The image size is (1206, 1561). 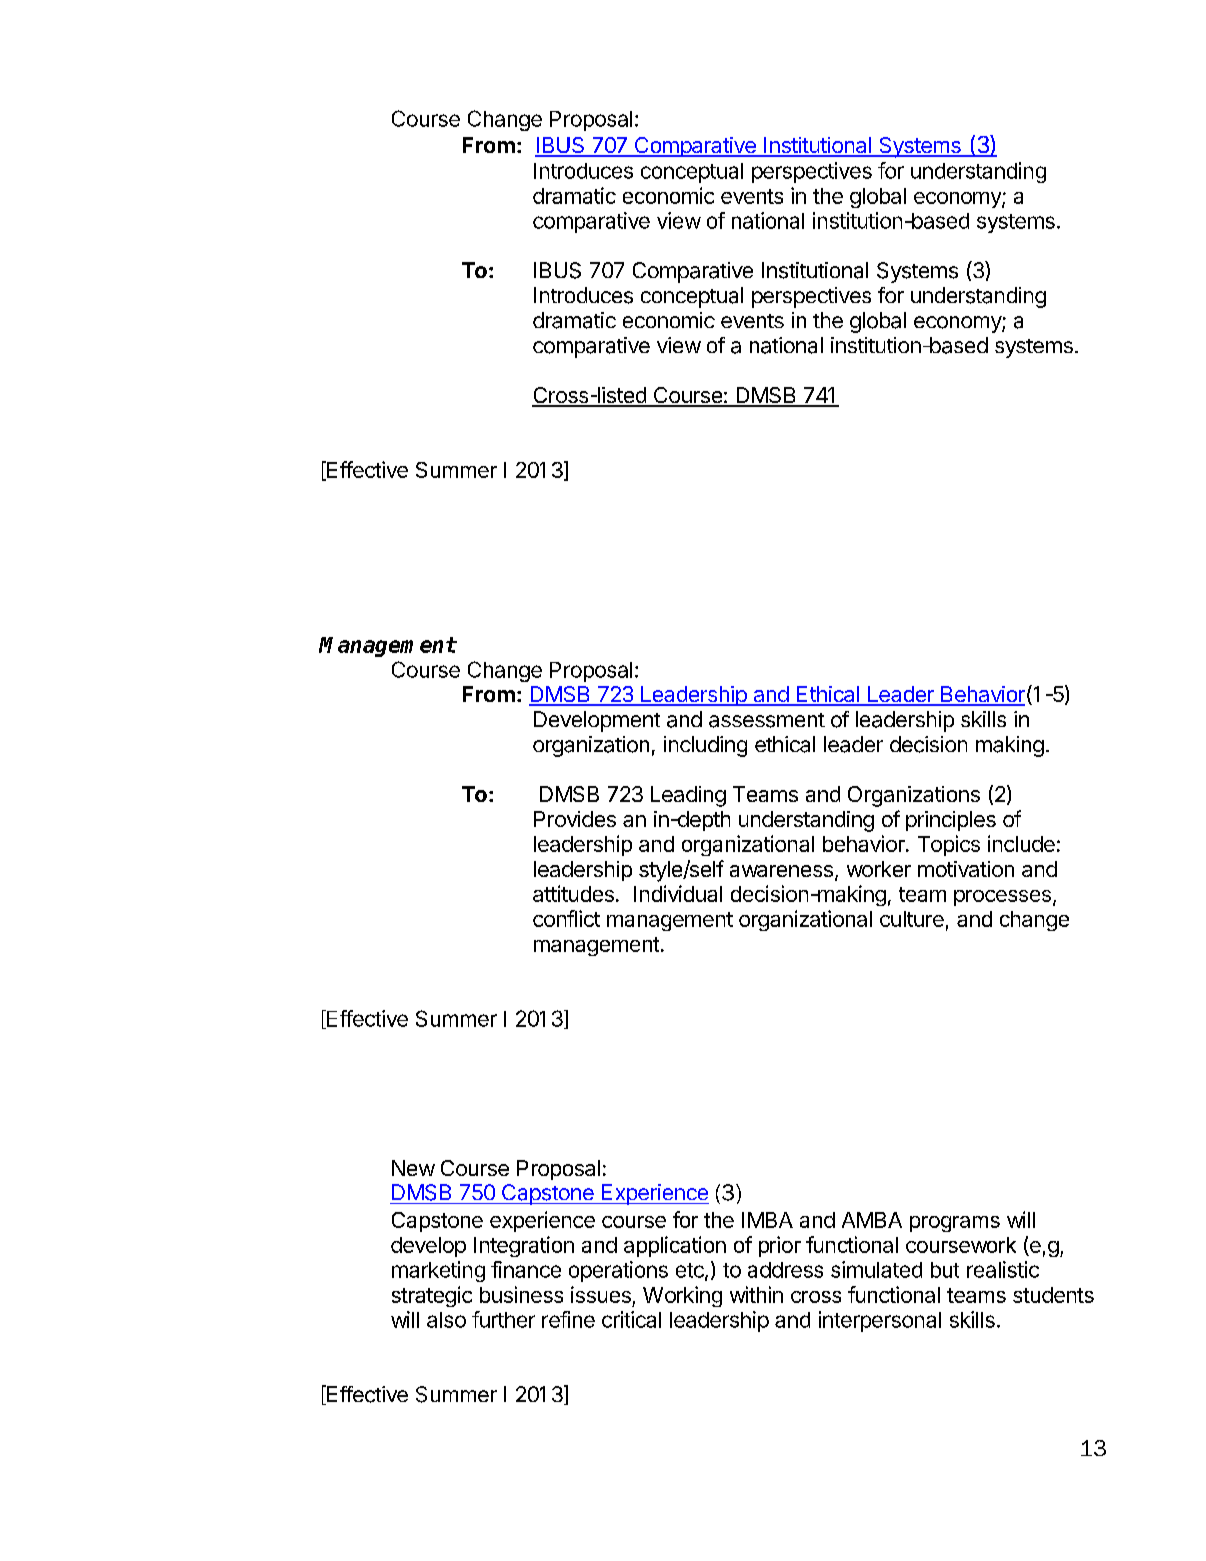 I want to click on culture, so click(x=912, y=919).
